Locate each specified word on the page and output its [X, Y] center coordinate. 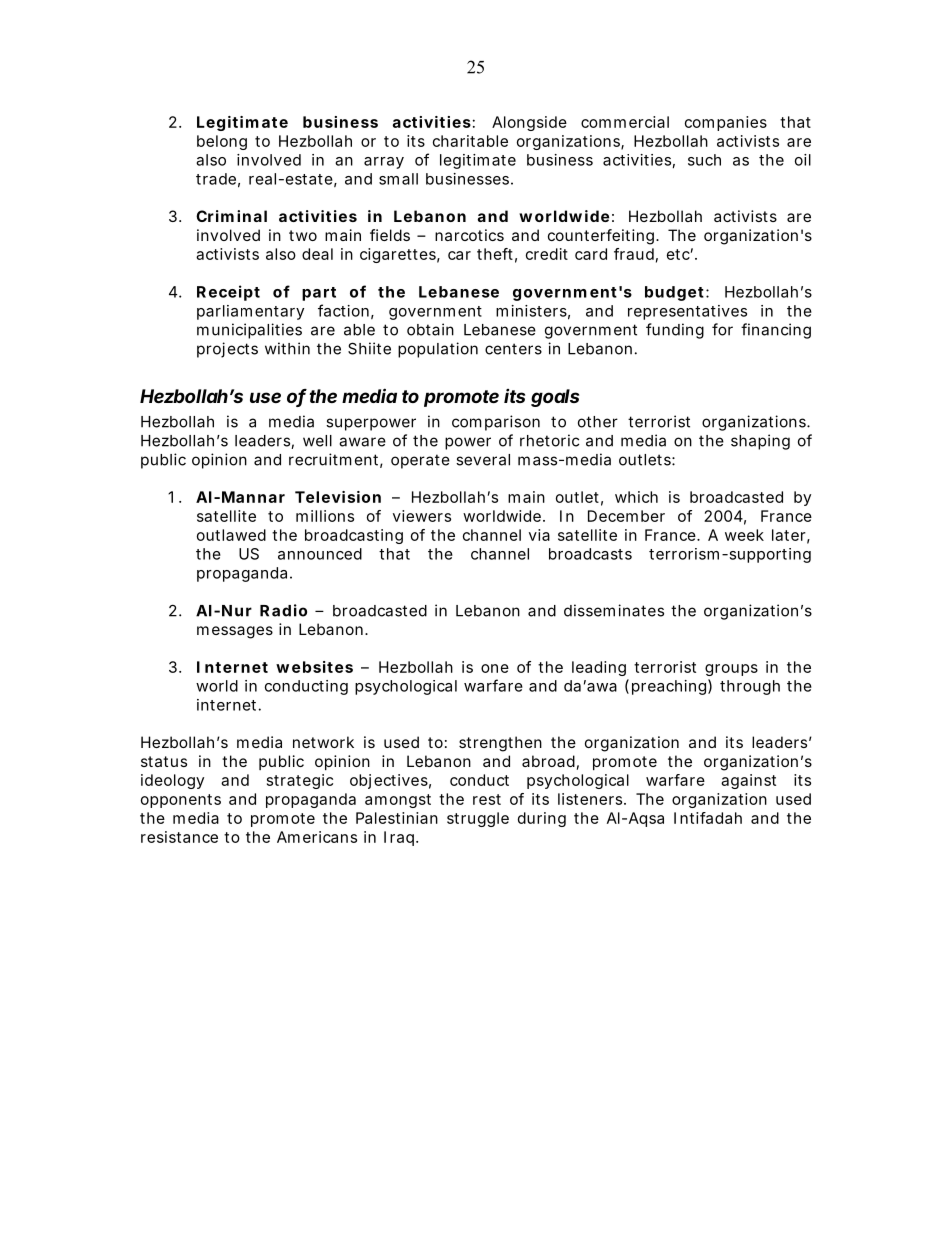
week [744, 535]
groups [731, 670]
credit [547, 254]
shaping [760, 442]
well [317, 441]
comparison [496, 423]
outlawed [231, 535]
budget [674, 293]
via [539, 535]
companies [726, 123]
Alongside [529, 123]
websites [314, 667]
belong [222, 142]
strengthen [500, 744]
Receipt [228, 293]
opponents [181, 801]
